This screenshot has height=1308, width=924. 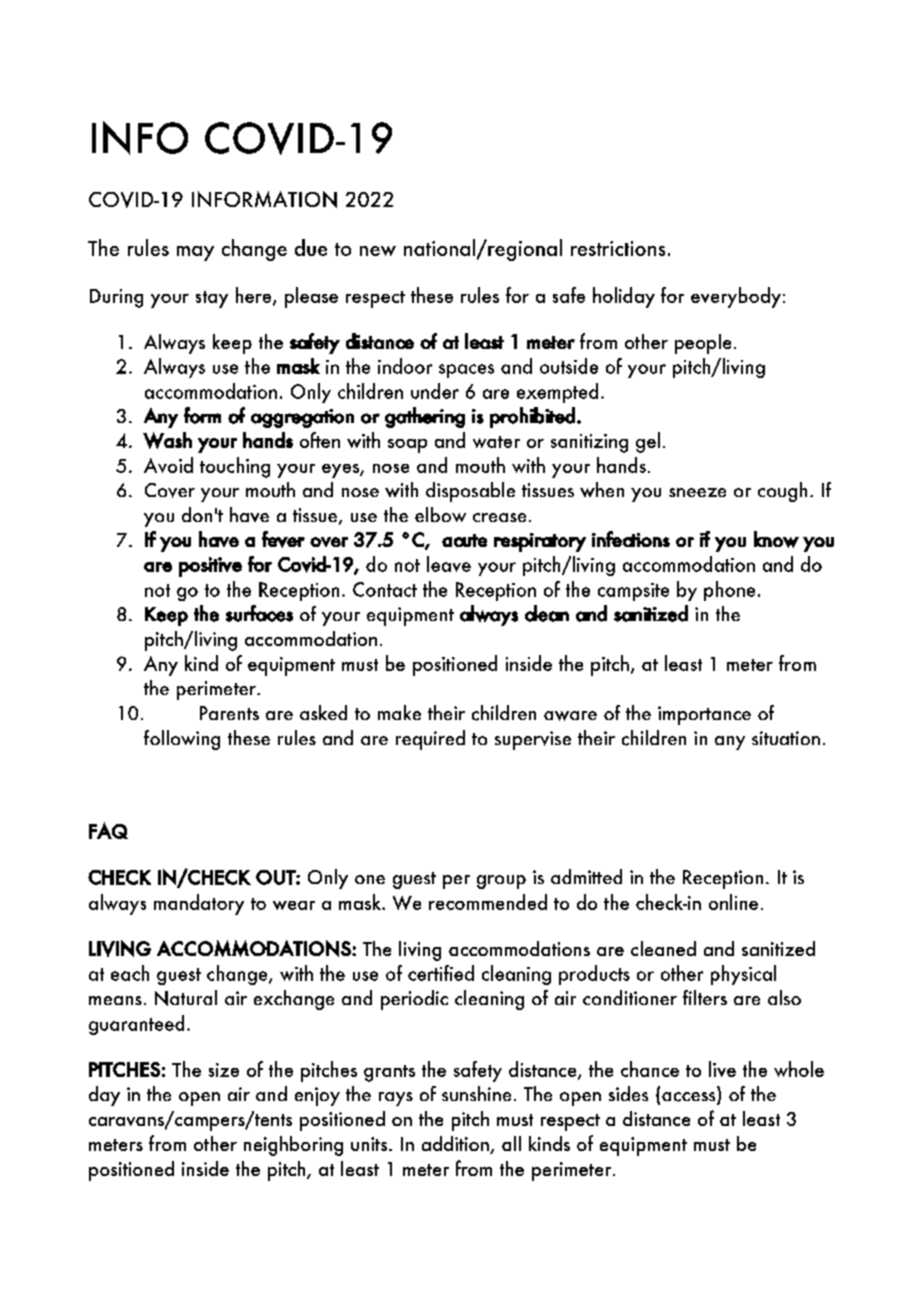 What do you see at coordinates (378, 251) in the screenshot?
I see `new` at bounding box center [378, 251].
